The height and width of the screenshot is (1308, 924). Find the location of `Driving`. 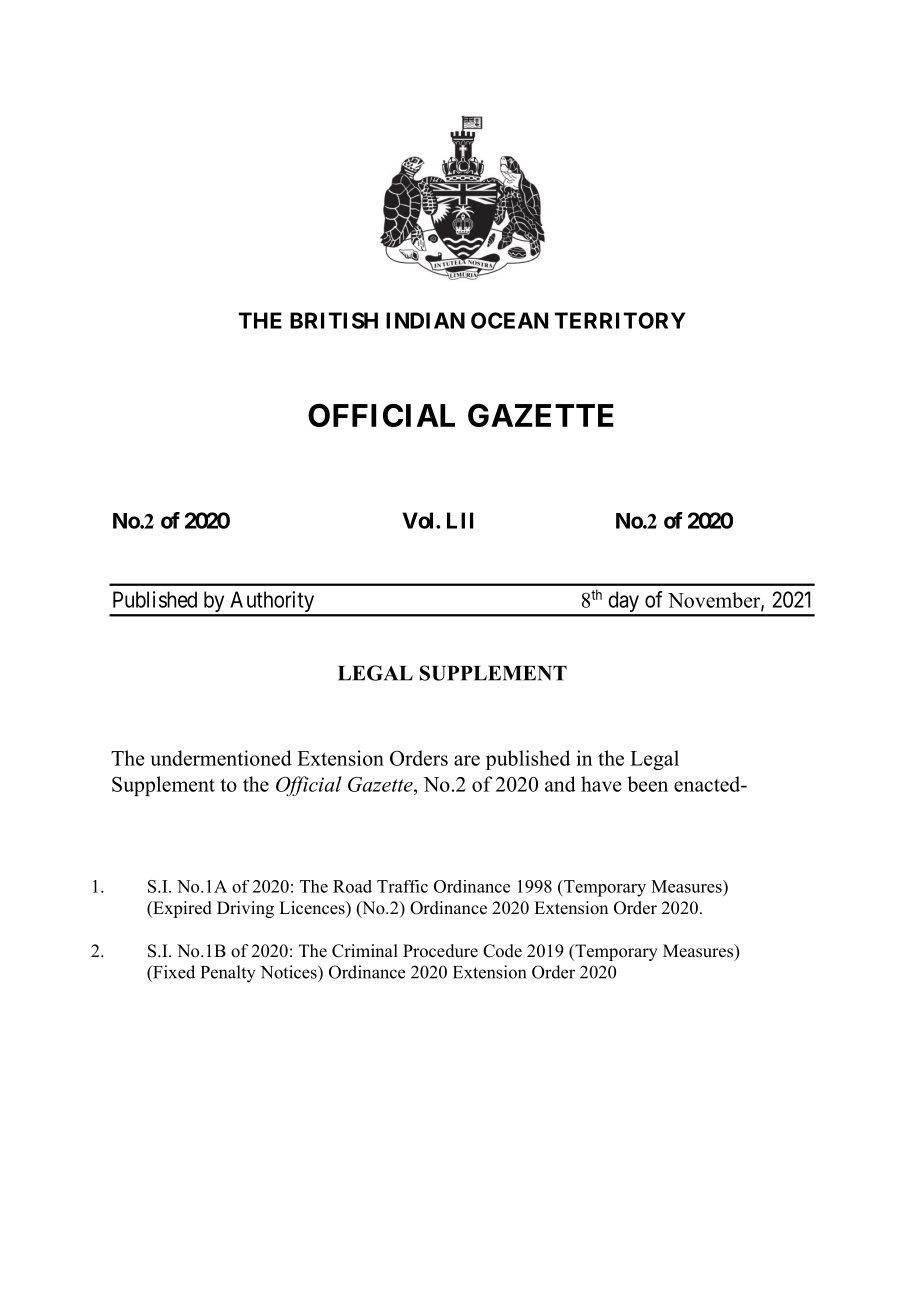

Driving is located at coordinates (245, 909).
